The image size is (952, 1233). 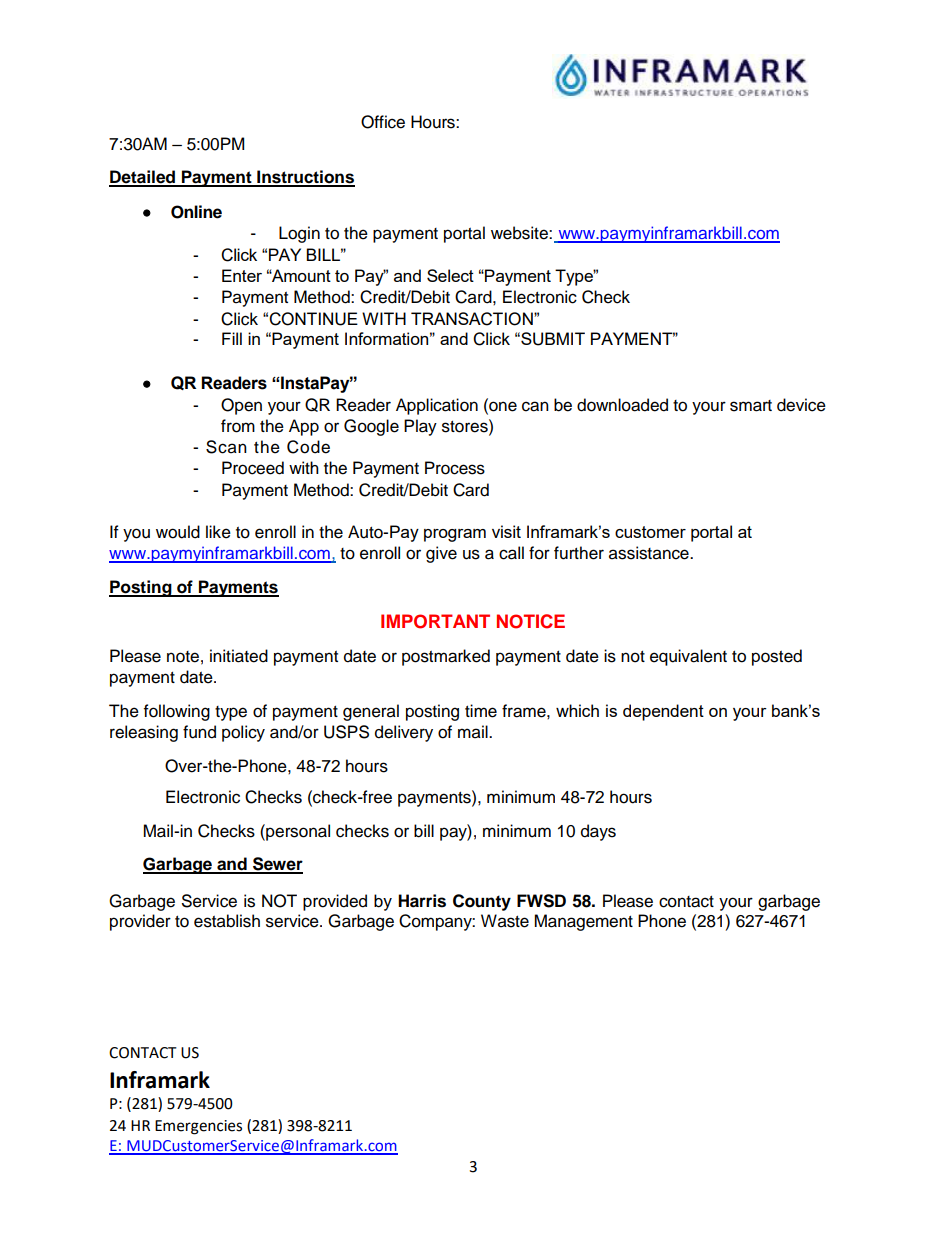 What do you see at coordinates (226, 447) in the screenshot?
I see `Scan` at bounding box center [226, 447].
